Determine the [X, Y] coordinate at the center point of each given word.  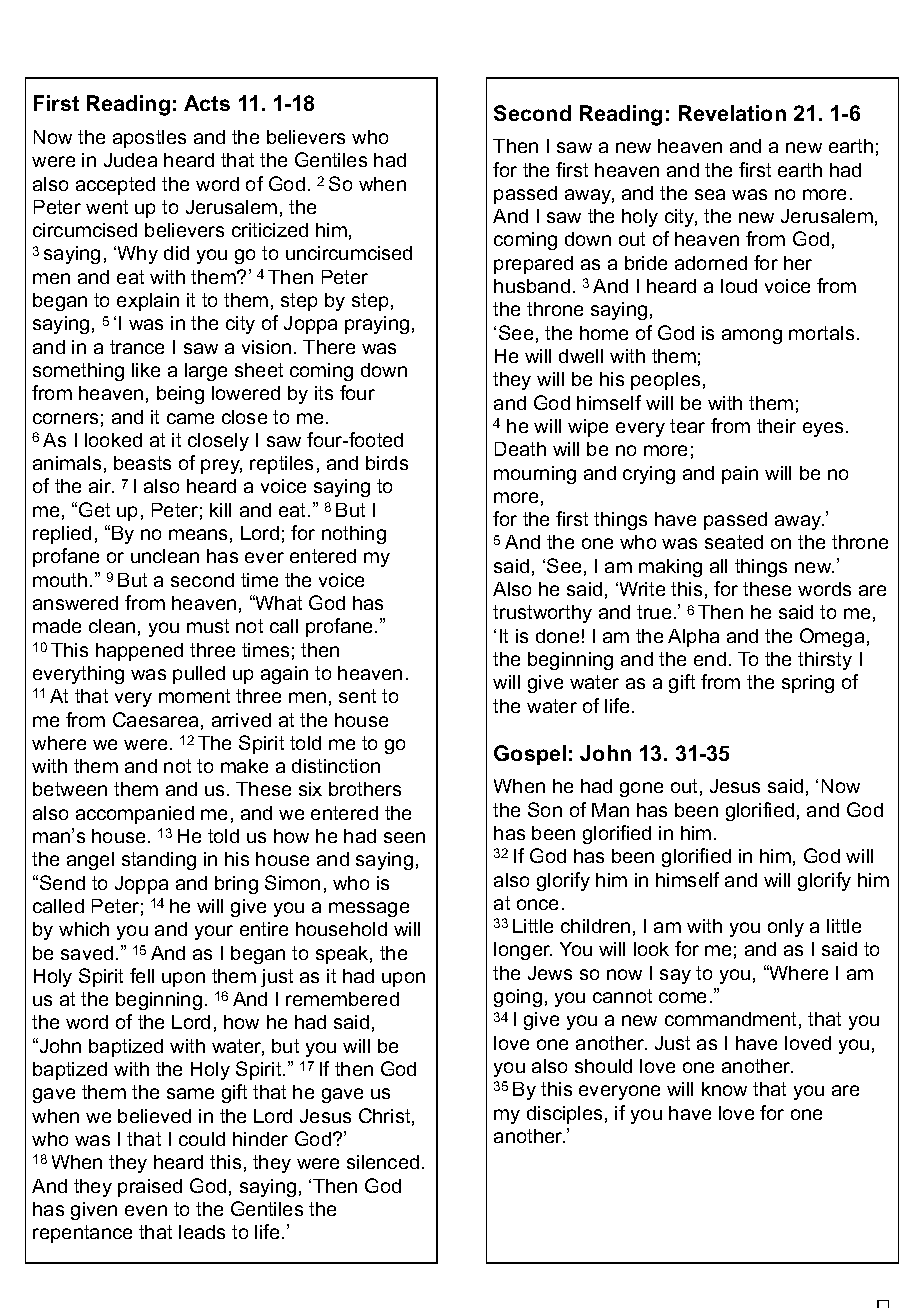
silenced [383, 1162]
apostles [149, 139]
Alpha [693, 638]
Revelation [732, 113]
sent [357, 696]
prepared [533, 265]
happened [139, 652]
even [146, 1210]
